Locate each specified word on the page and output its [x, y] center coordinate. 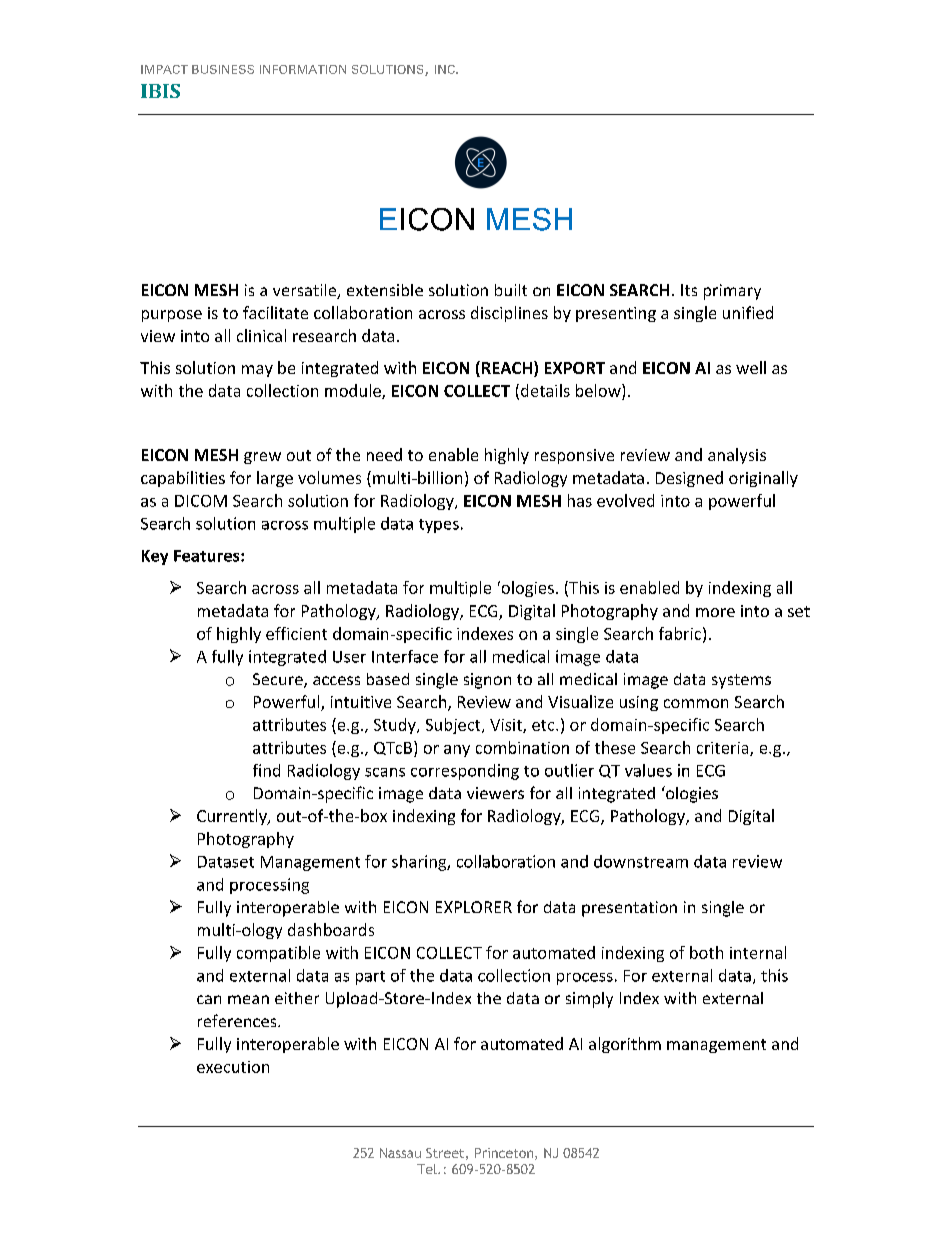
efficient [296, 633]
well [751, 367]
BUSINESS [223, 69]
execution [233, 1067]
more [715, 612]
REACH [505, 369]
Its [689, 290]
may [257, 371]
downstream [641, 861]
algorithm [625, 1045]
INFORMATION [303, 69]
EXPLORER [474, 907]
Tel [428, 1169]
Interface [405, 656]
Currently [233, 817]
